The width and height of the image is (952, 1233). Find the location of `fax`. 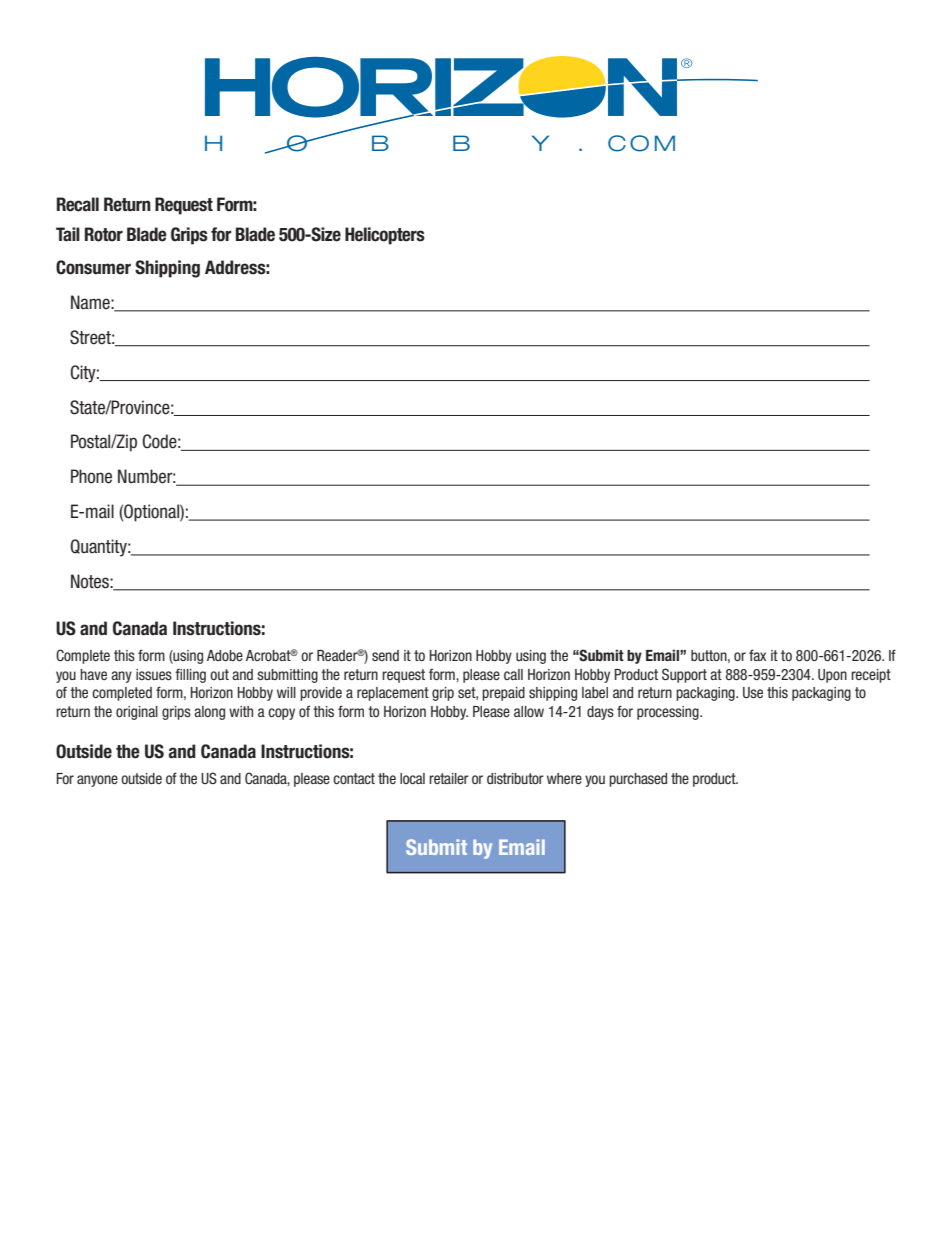

fax is located at coordinates (757, 655).
